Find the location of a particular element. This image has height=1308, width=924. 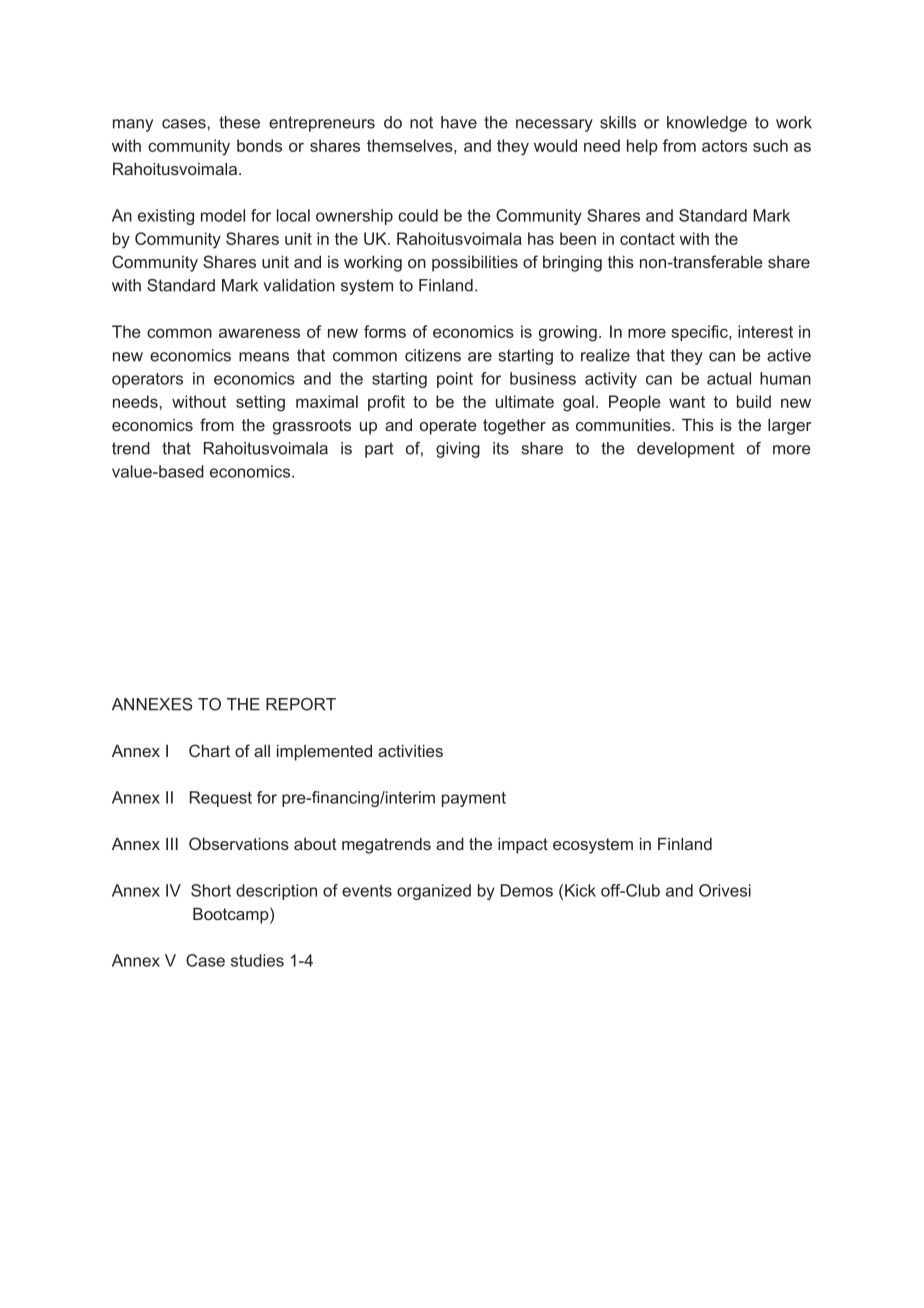

REPORT is located at coordinates (301, 704).
